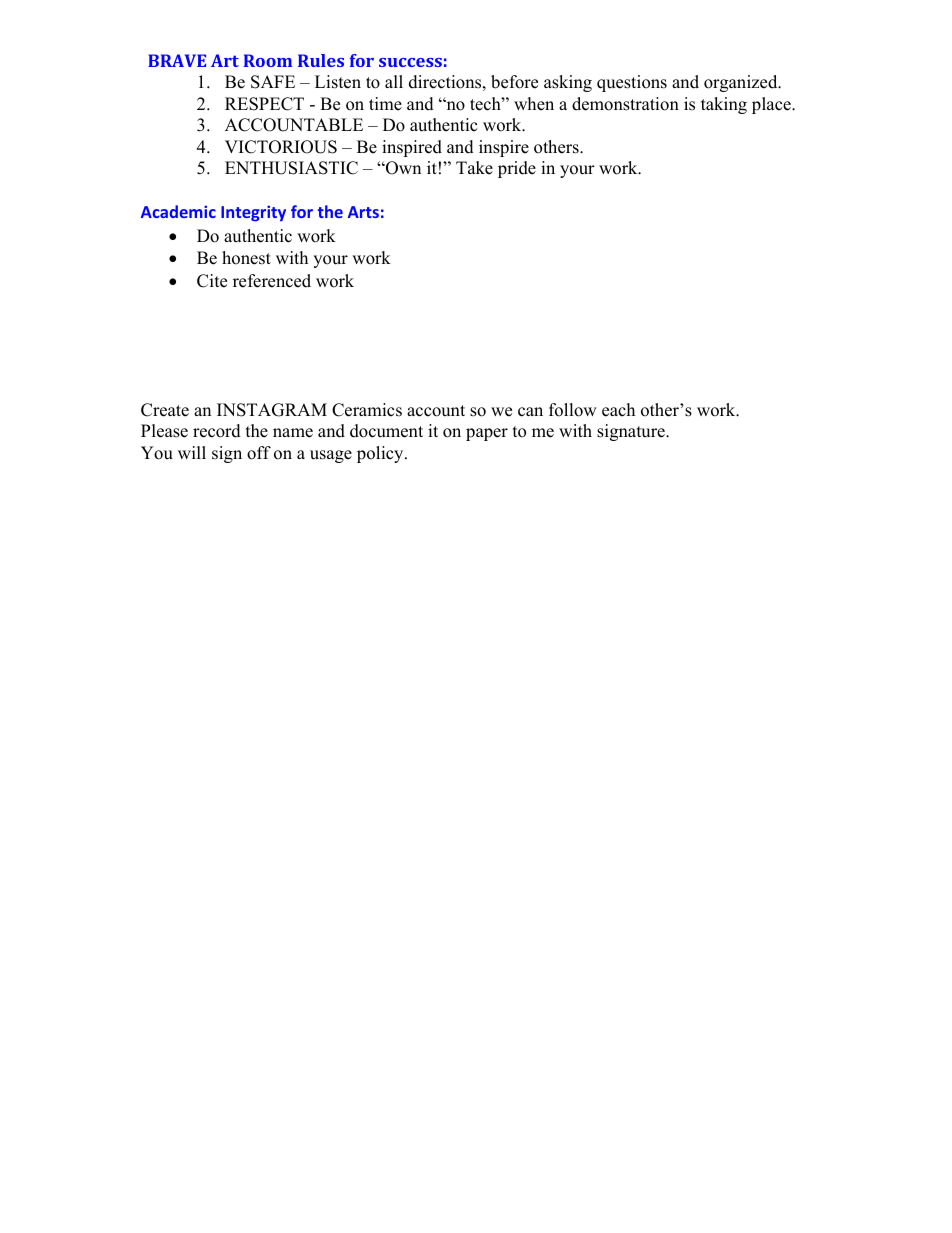 The width and height of the screenshot is (952, 1233). Describe the element at coordinates (259, 453) in the screenshot. I see `off` at that location.
